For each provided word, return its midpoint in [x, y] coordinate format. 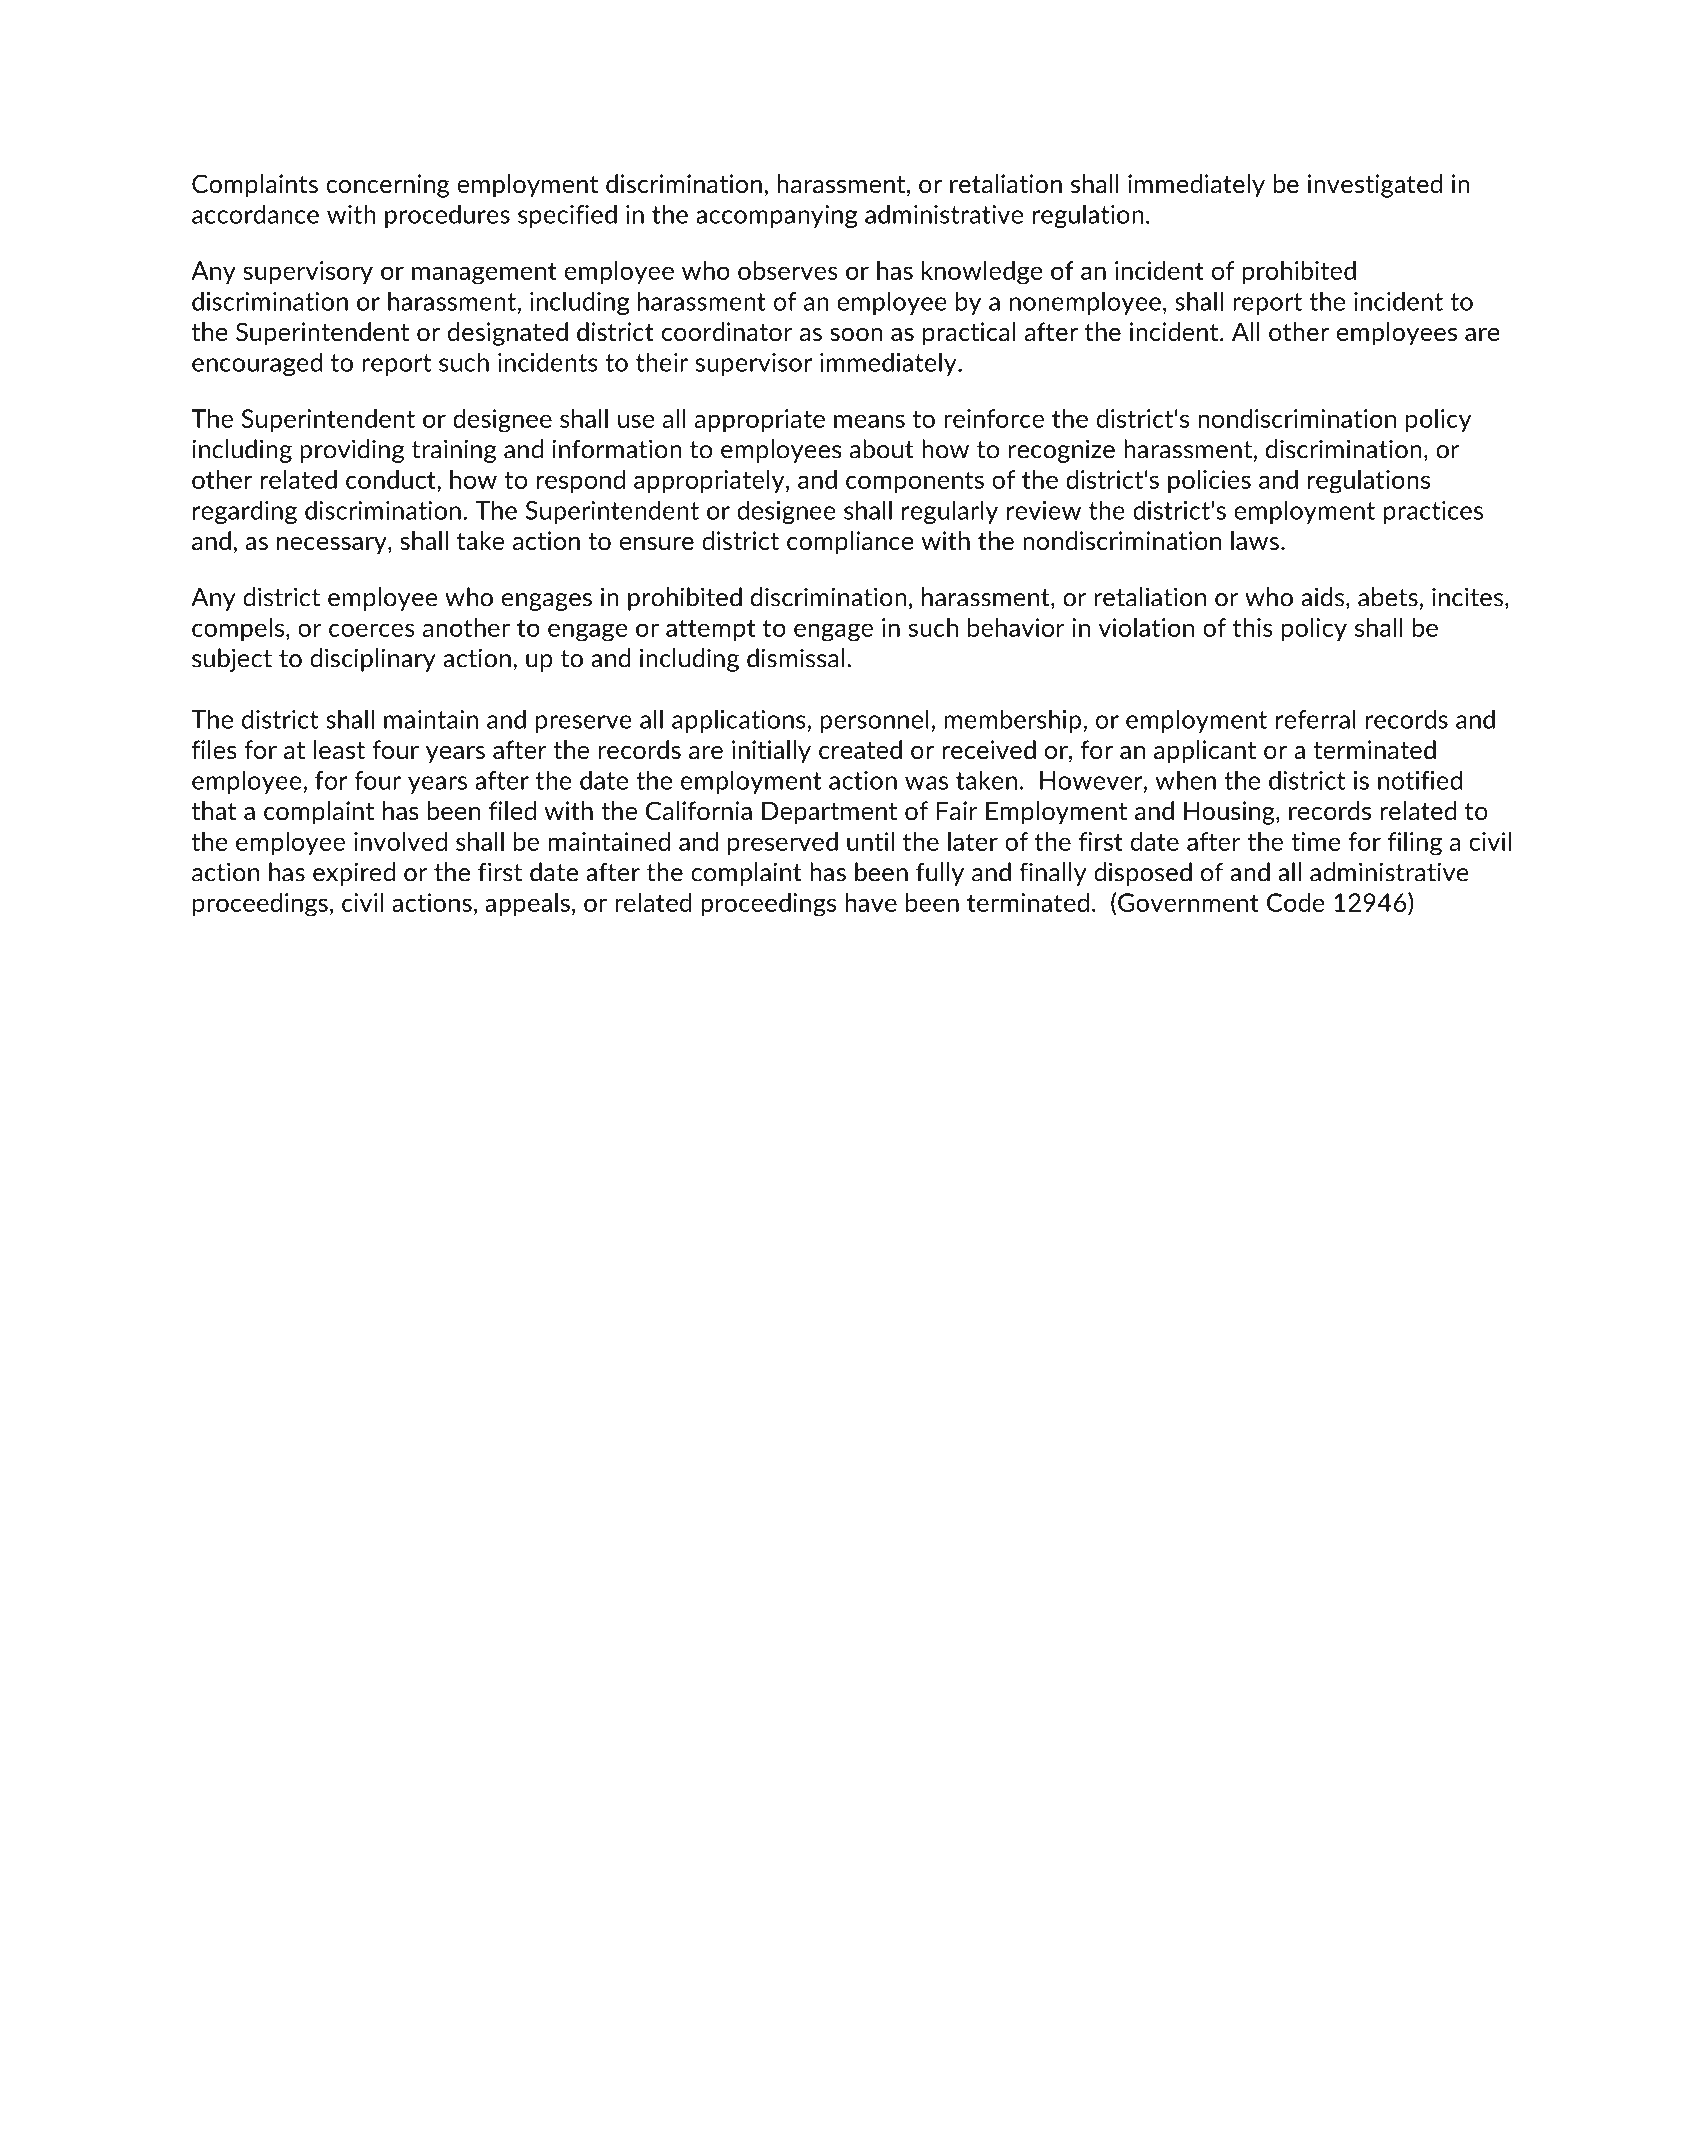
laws [1255, 540]
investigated [1375, 186]
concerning [387, 186]
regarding [245, 512]
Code [1296, 902]
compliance [850, 543]
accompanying [776, 216]
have [871, 902]
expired [354, 874]
